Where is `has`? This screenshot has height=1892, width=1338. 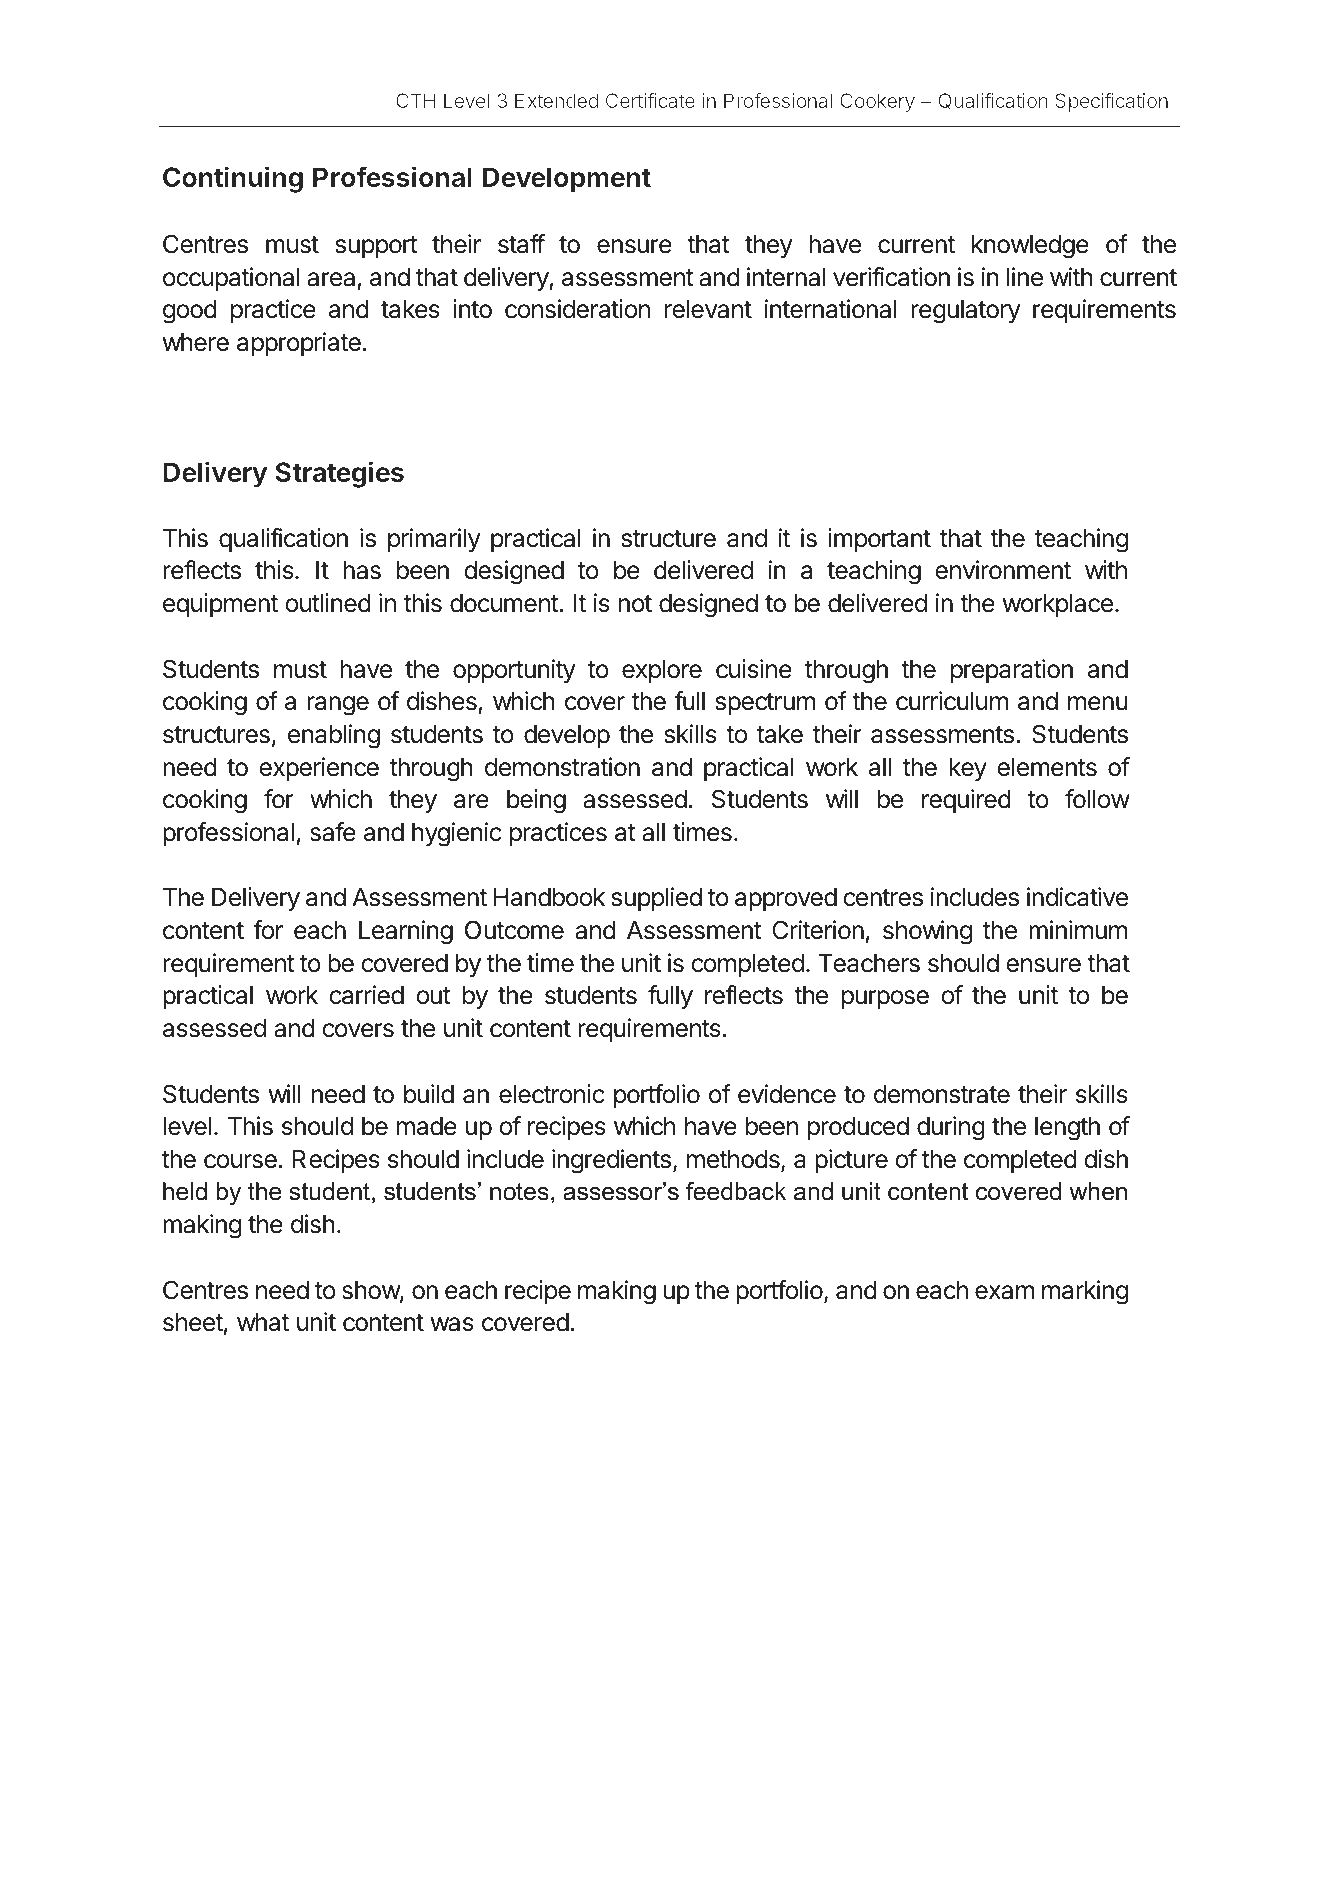 has is located at coordinates (362, 570).
